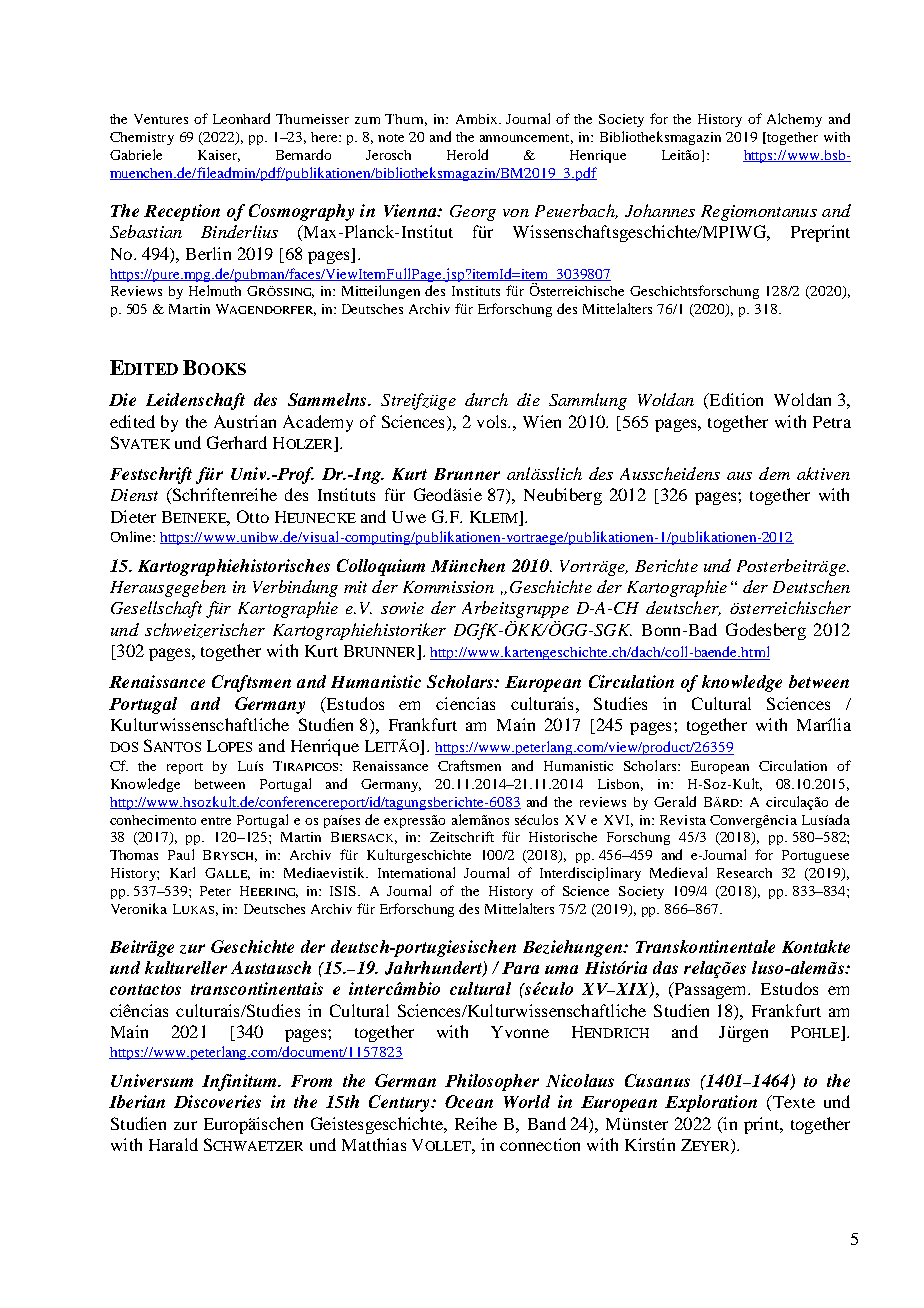 The image size is (924, 1308). What do you see at coordinates (493, 421) in the document?
I see `vols` at bounding box center [493, 421].
